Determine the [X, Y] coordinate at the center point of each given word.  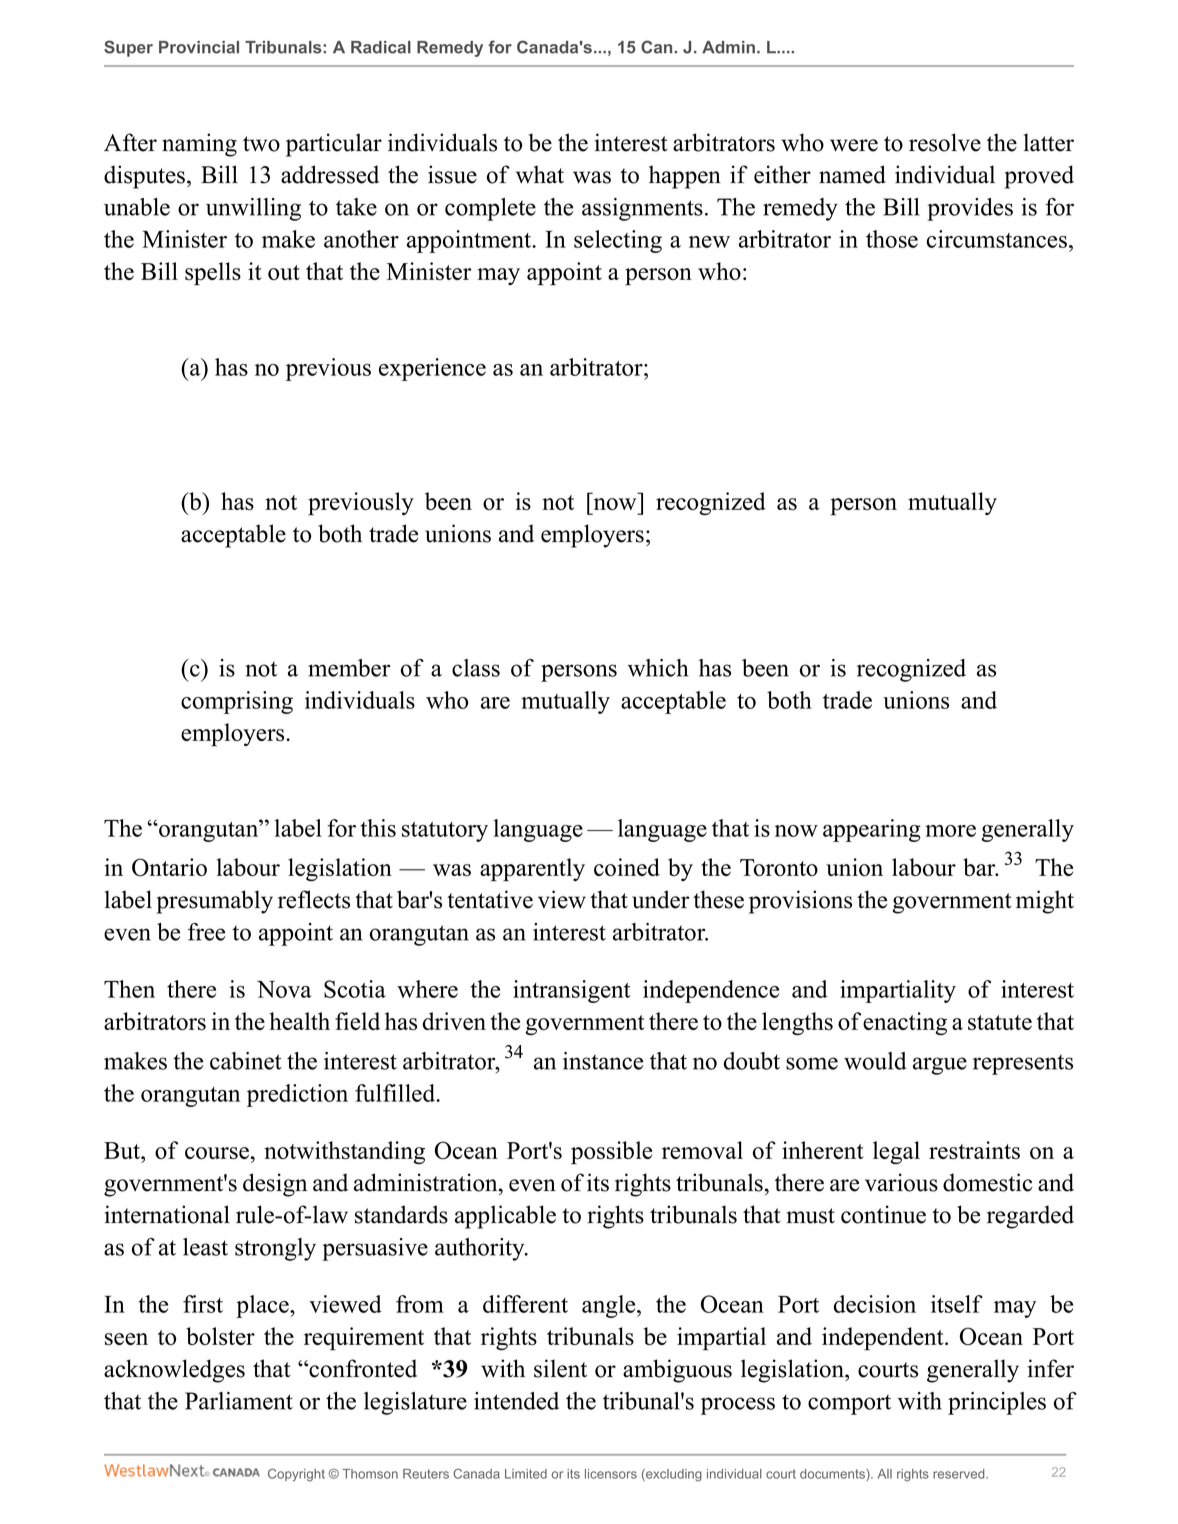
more [950, 831]
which [658, 668]
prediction [297, 1095]
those [892, 239]
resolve [945, 142]
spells [213, 274]
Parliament [239, 1401]
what [540, 174]
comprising [237, 702]
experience [432, 369]
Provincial [199, 47]
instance [603, 1061]
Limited [526, 1474]
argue [940, 1066]
